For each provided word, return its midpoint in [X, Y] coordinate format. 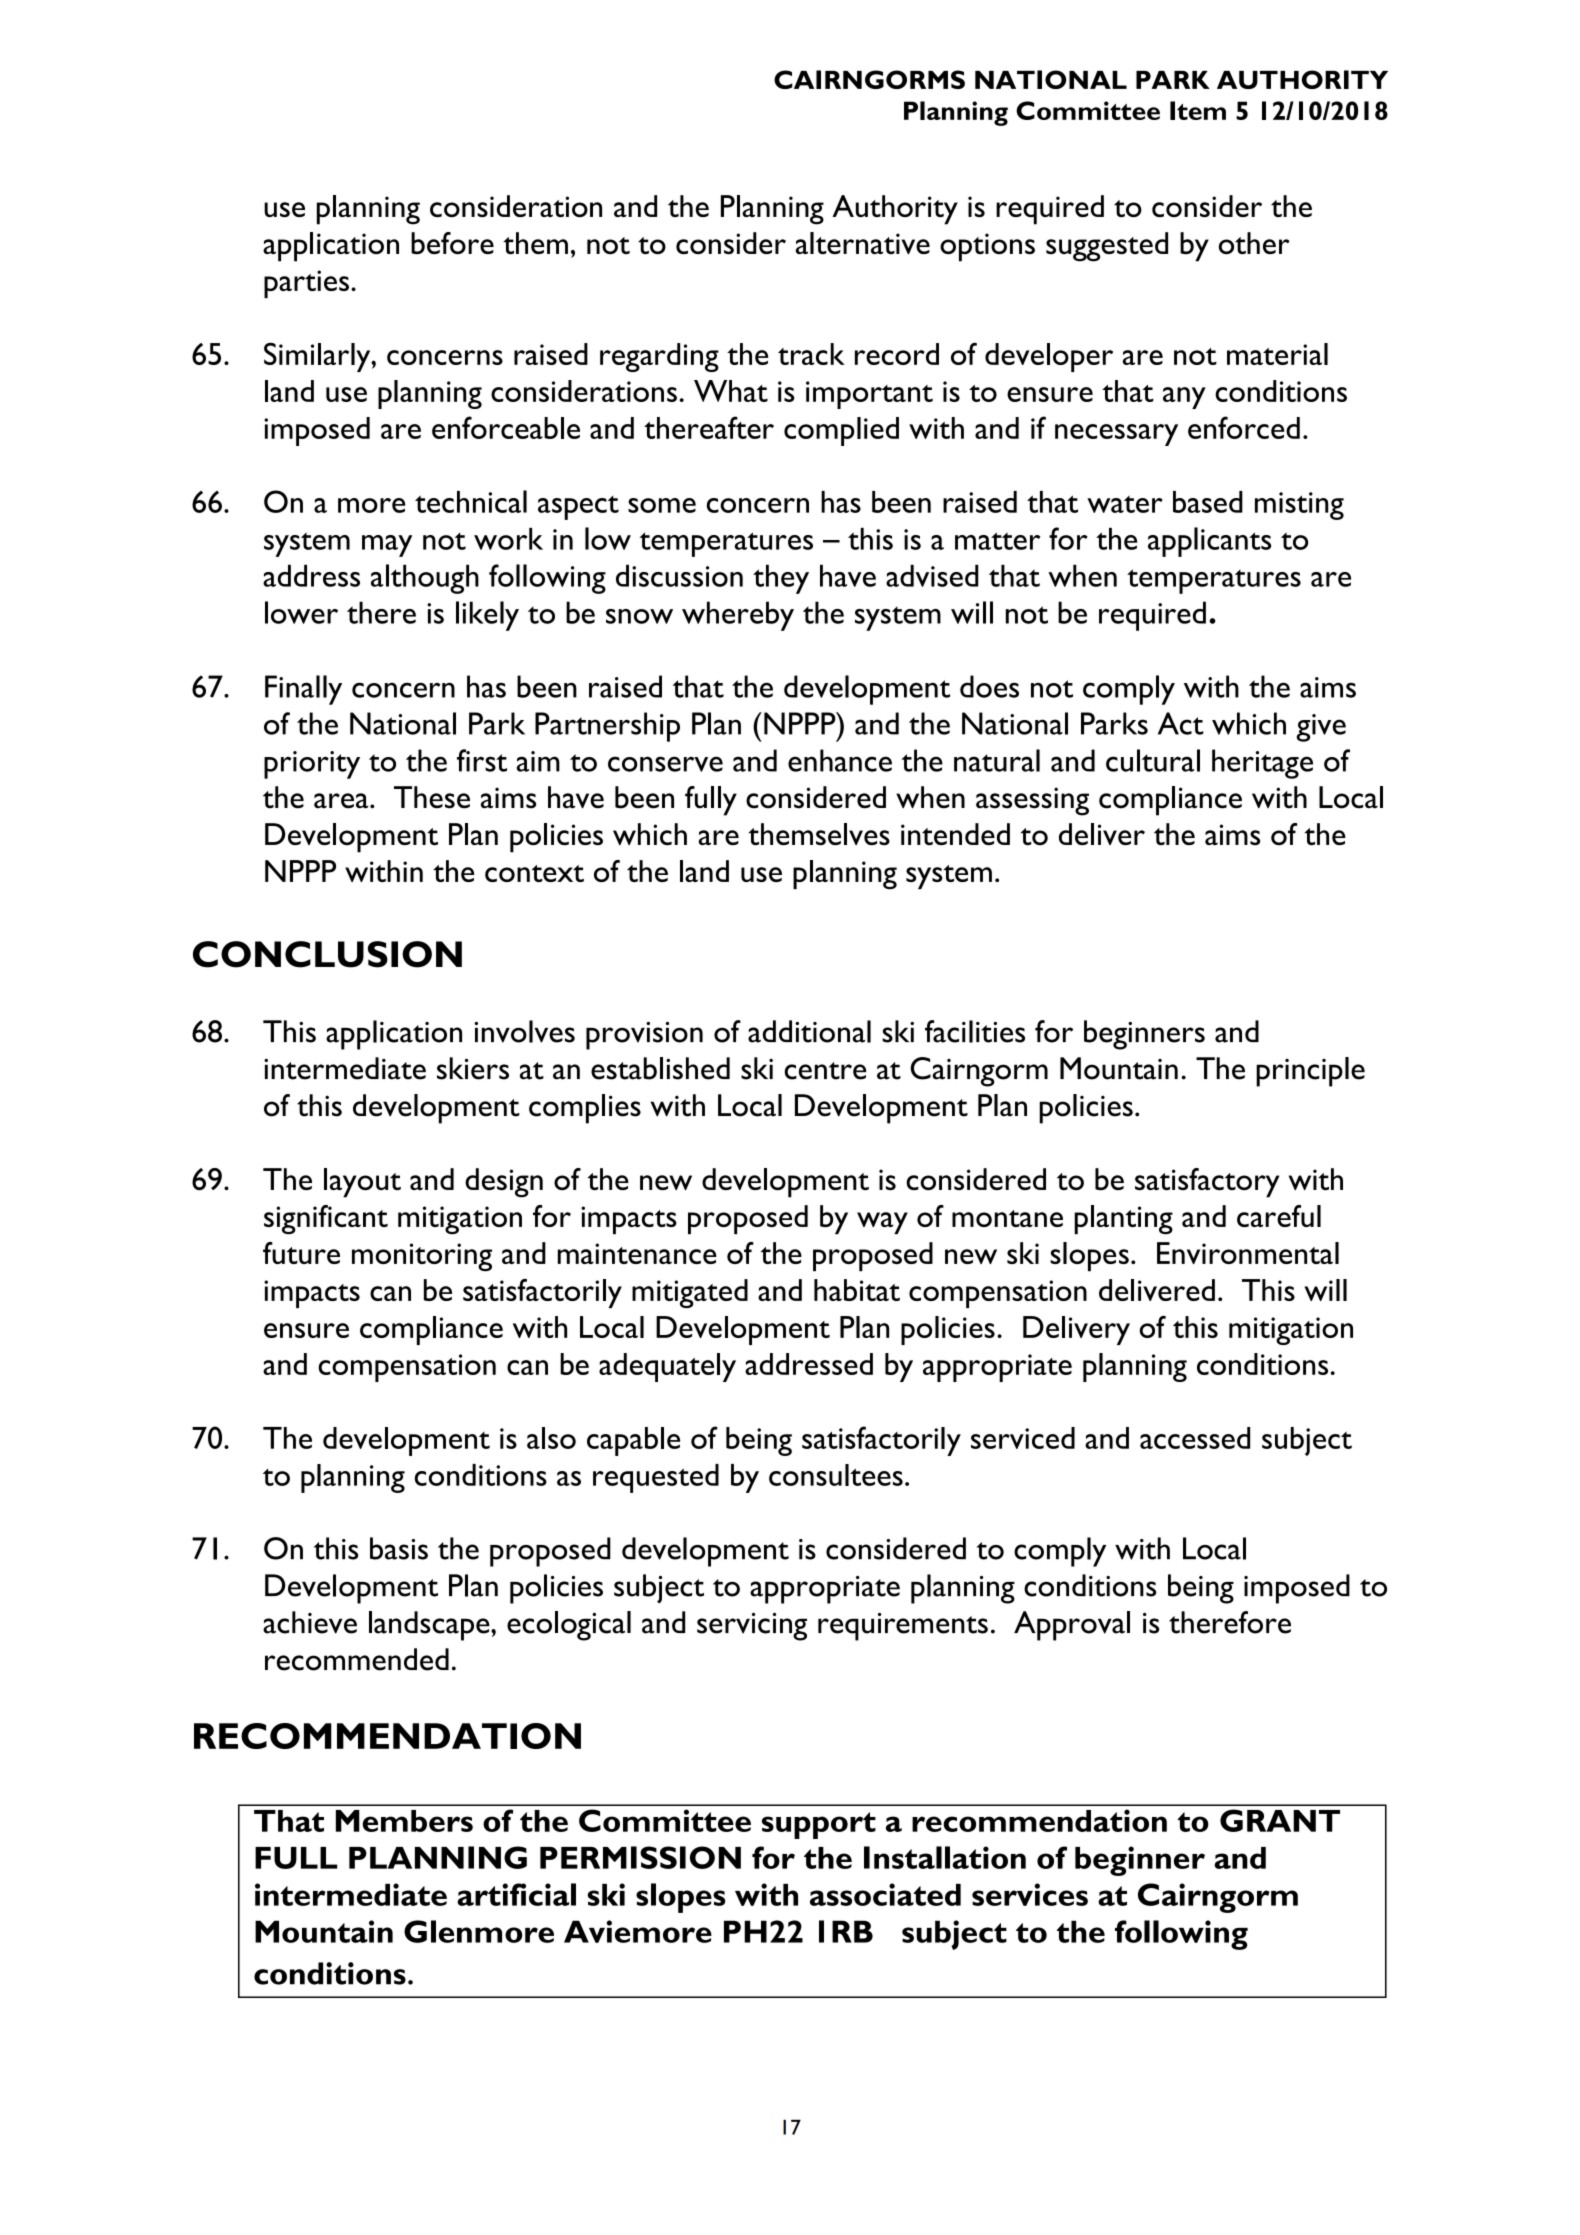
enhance [840, 760]
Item [1198, 110]
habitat [857, 1290]
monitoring [422, 1257]
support [819, 1825]
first [482, 760]
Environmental [1248, 1253]
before [452, 243]
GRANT [1280, 1820]
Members [404, 1821]
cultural [1153, 760]
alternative [863, 243]
